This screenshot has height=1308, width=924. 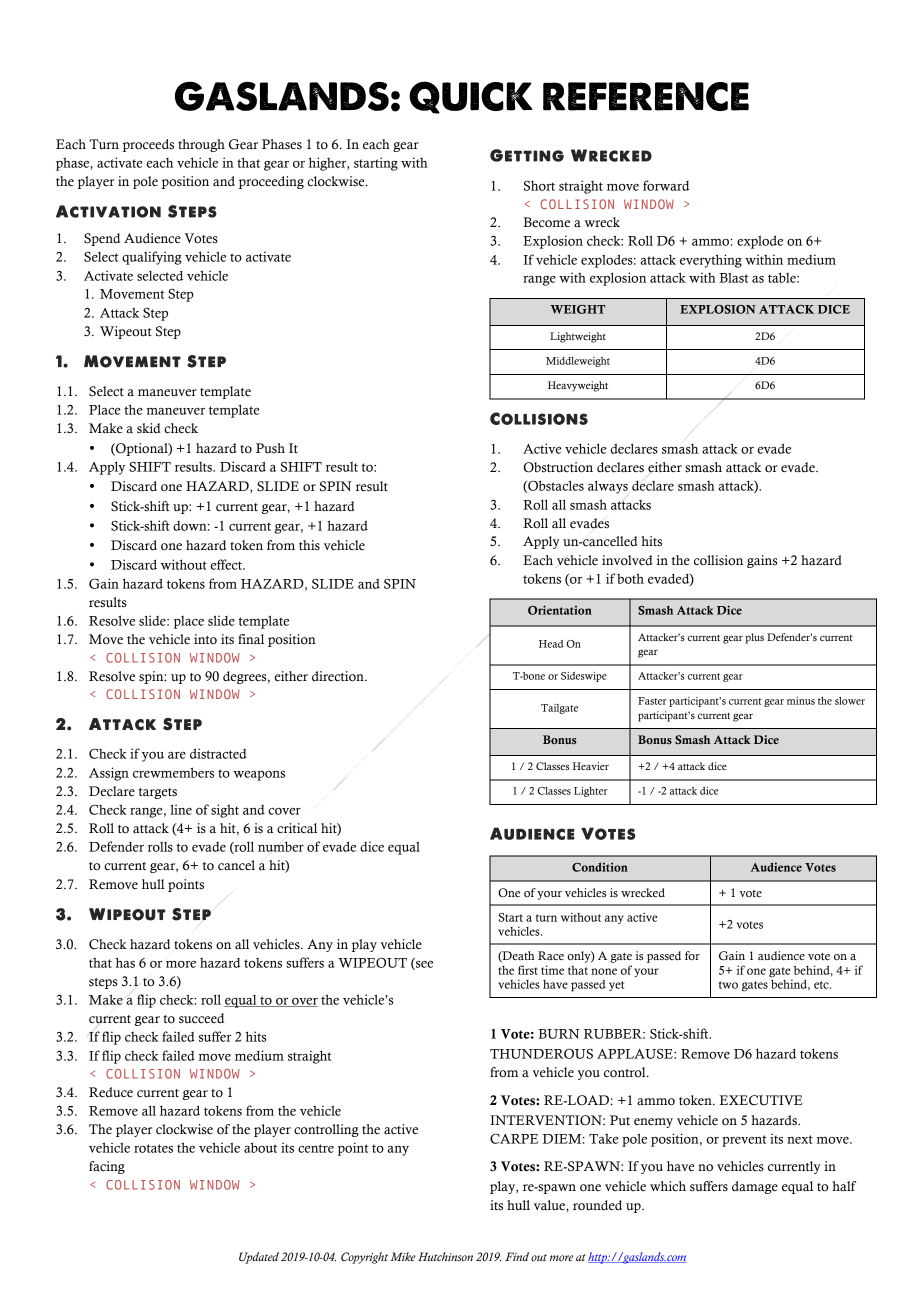 I want to click on succeed, so click(x=201, y=1018).
